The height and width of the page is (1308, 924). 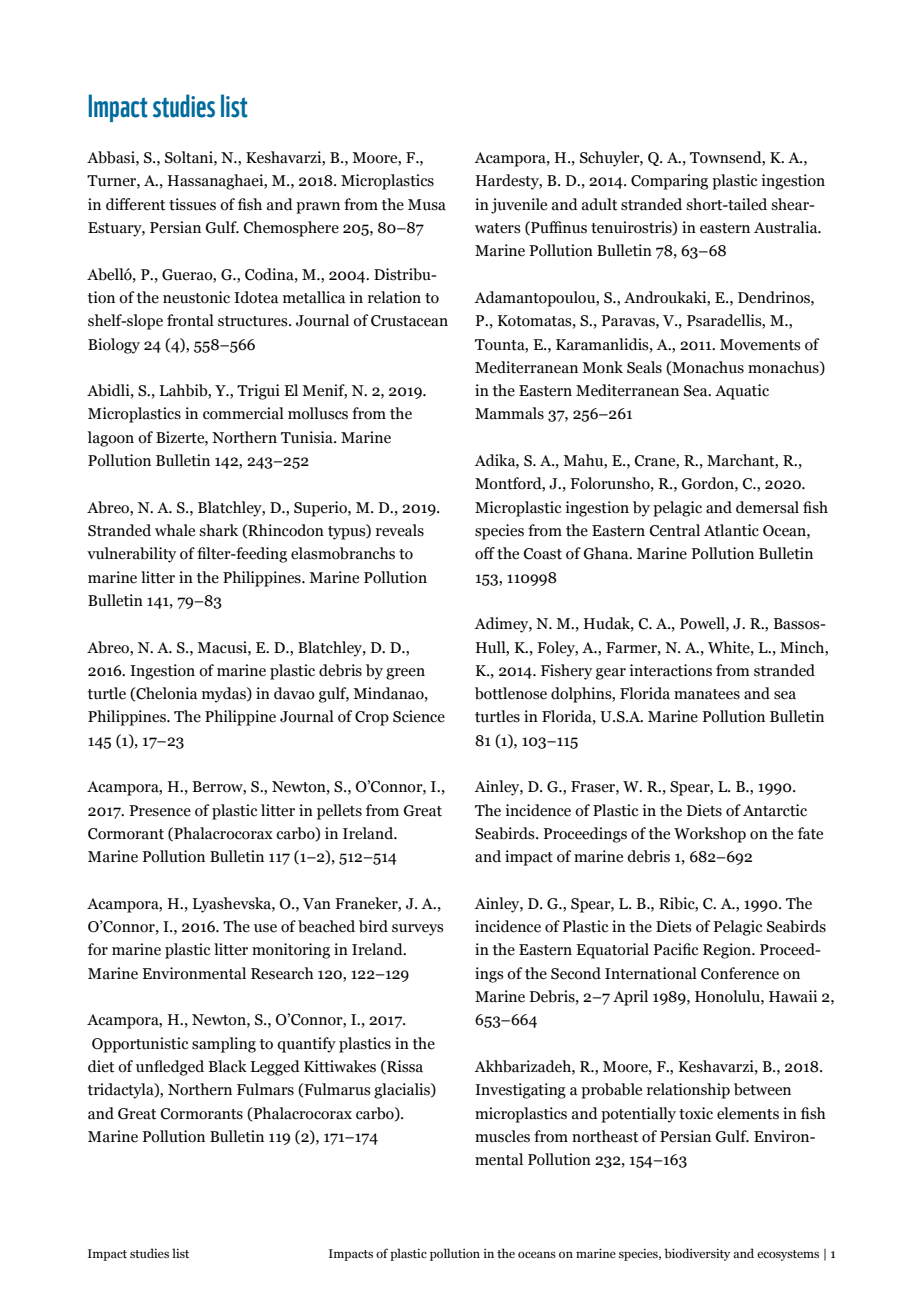 I want to click on tissues, so click(x=192, y=204).
